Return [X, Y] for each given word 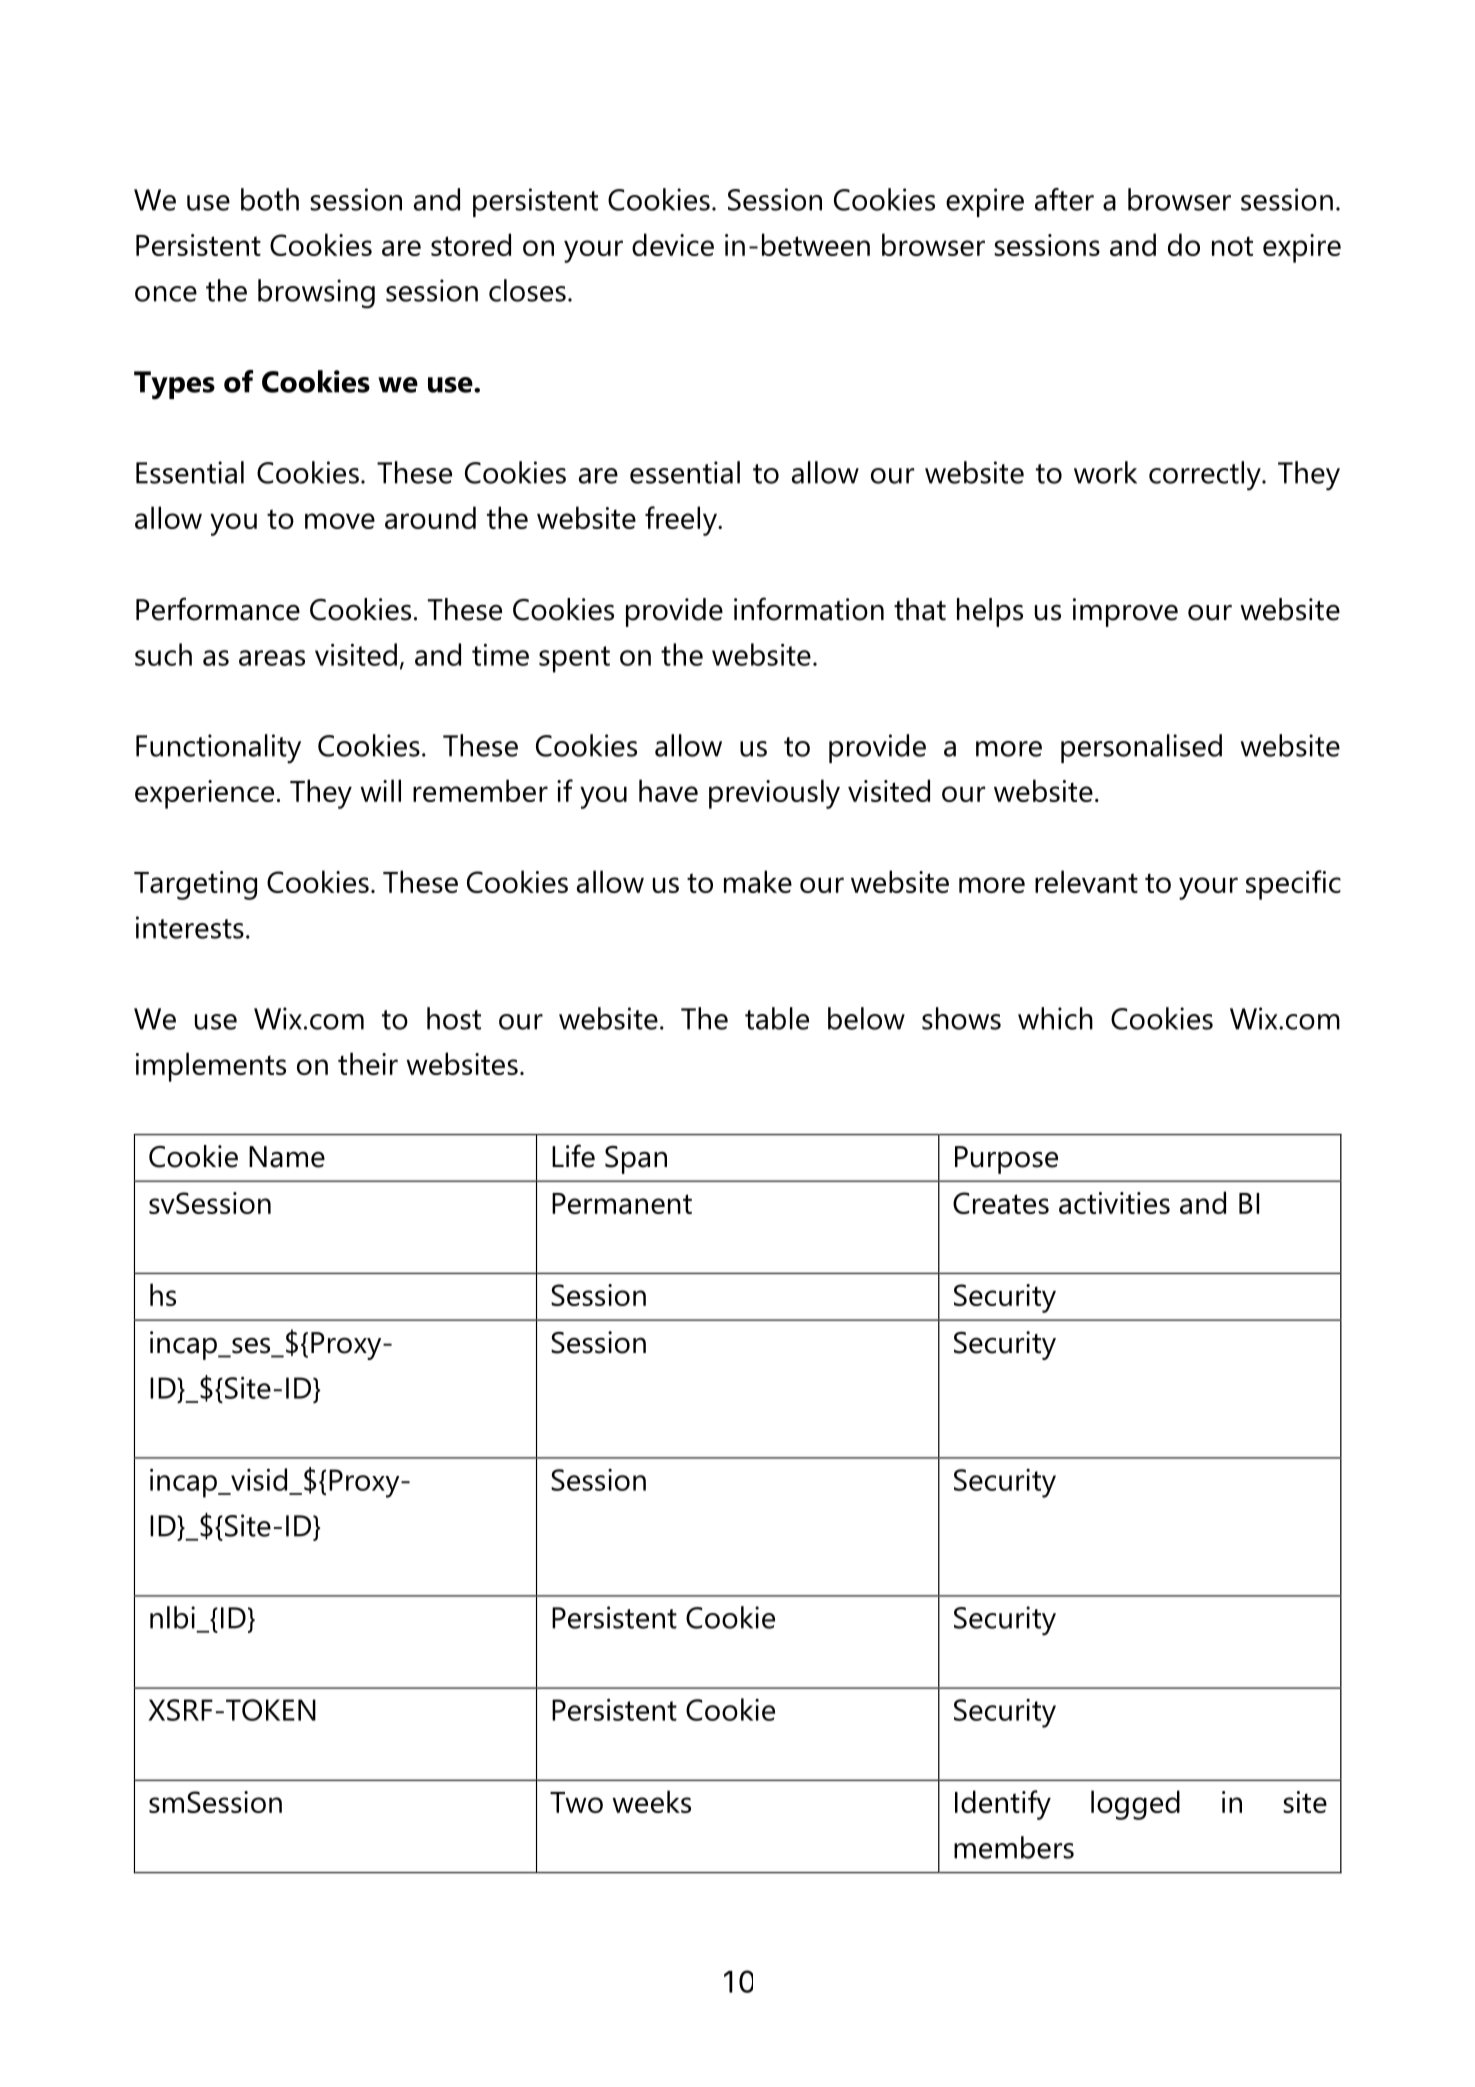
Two [576, 1802]
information [809, 609]
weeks [651, 1801]
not [1232, 246]
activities [1114, 1203]
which [1055, 1018]
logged [1135, 1805]
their [368, 1063]
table [777, 1018]
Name [287, 1157]
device [673, 244]
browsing [316, 294]
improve [1125, 612]
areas [272, 658]
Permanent [622, 1203]
